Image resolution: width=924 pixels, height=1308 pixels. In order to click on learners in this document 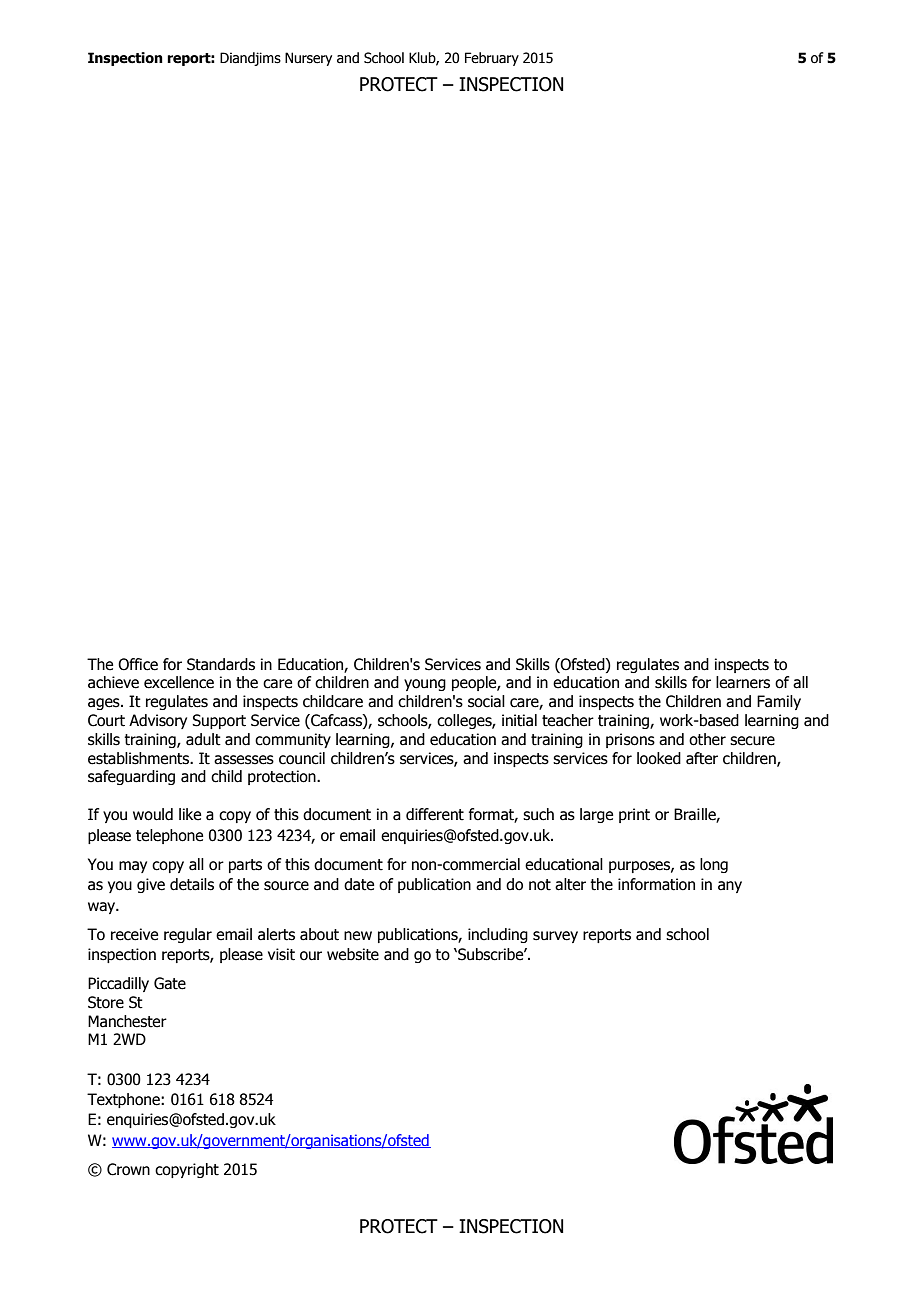, I will do `click(743, 682)`.
